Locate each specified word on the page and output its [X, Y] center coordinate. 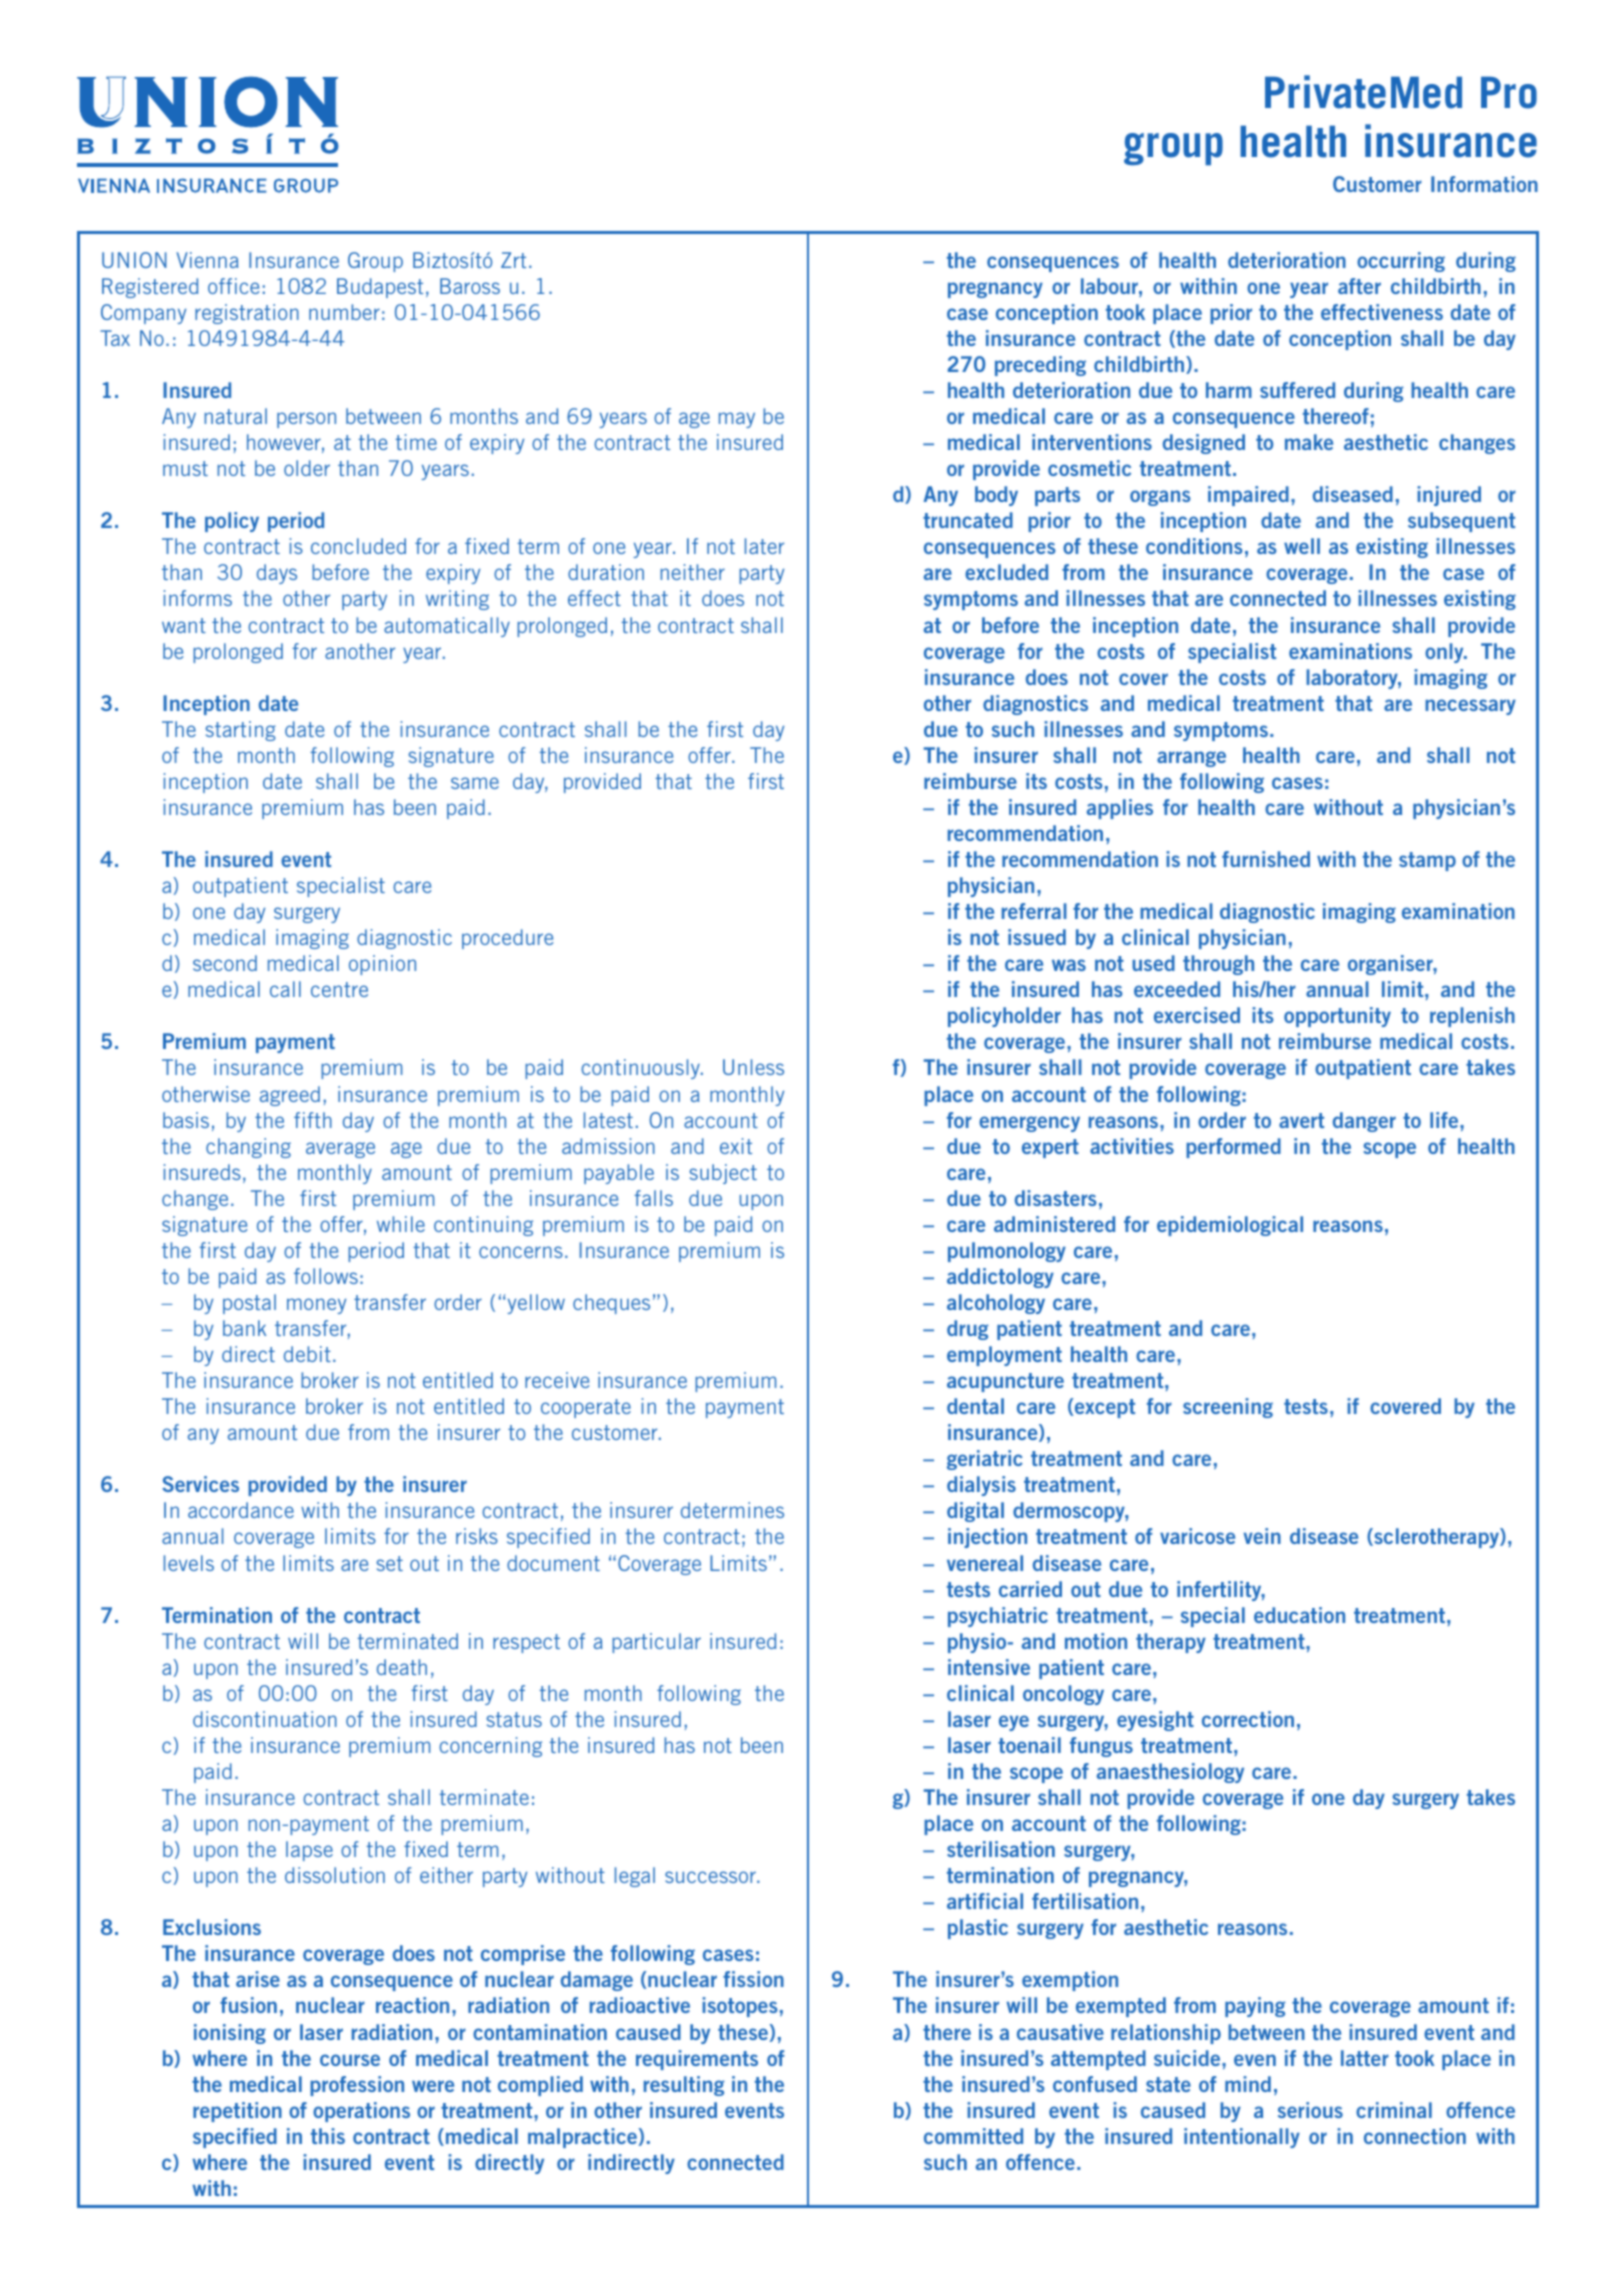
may [737, 420]
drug [968, 1330]
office [233, 286]
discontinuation [265, 1719]
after [1359, 286]
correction [1248, 1719]
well [1302, 546]
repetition [237, 2112]
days [277, 574]
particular [656, 1643]
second [225, 963]
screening [1228, 1408]
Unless [753, 1067]
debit [307, 1354]
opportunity [1337, 1017]
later [764, 546]
